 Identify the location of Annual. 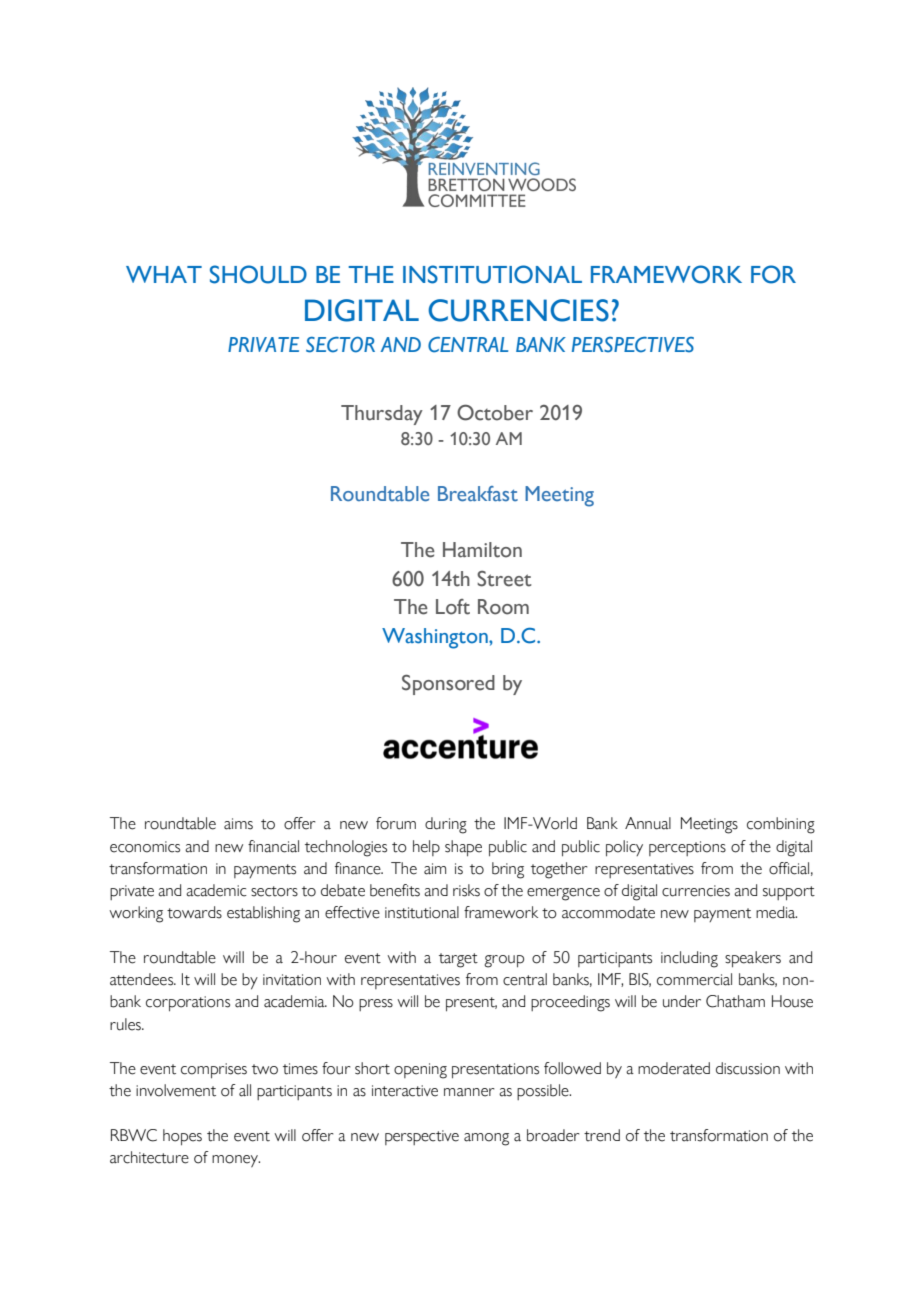
(648, 823).
